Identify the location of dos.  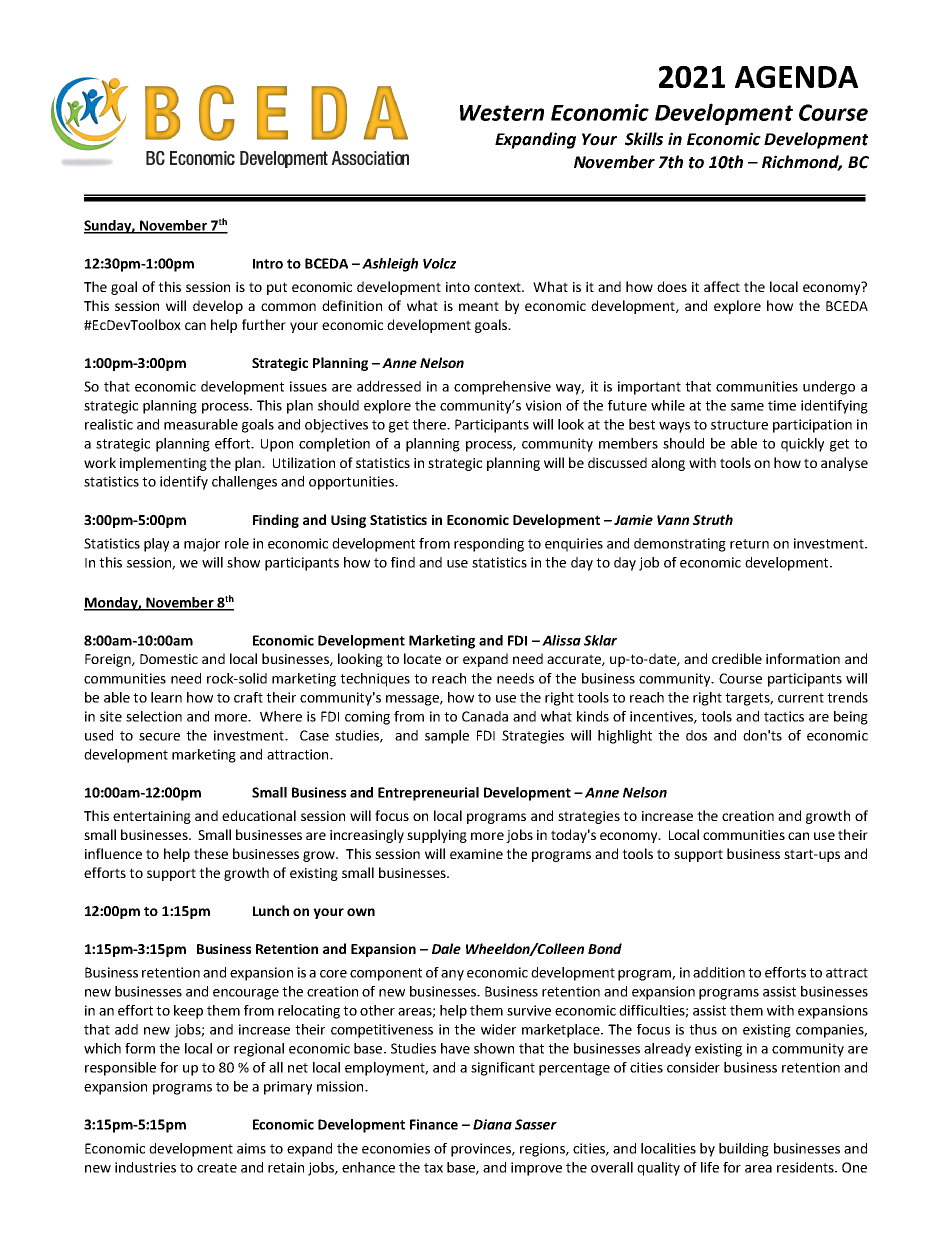
(696, 735).
